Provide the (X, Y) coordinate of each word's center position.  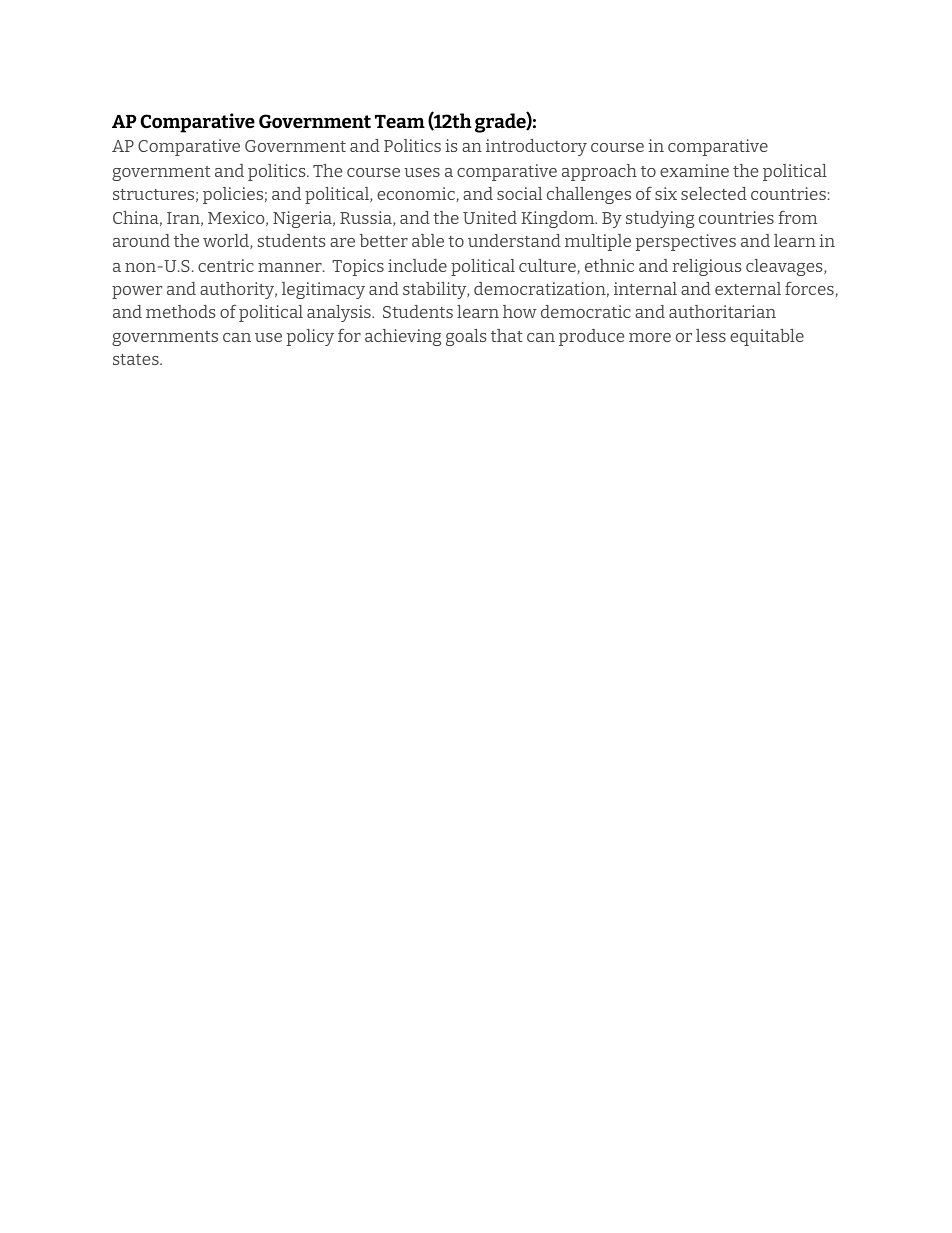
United (490, 217)
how (520, 311)
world (227, 241)
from (797, 217)
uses (422, 172)
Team (400, 122)
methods (181, 311)
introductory (536, 147)
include (417, 265)
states (137, 359)
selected (714, 193)
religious (707, 267)
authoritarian (722, 311)
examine (694, 170)
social (519, 193)
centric (226, 265)
